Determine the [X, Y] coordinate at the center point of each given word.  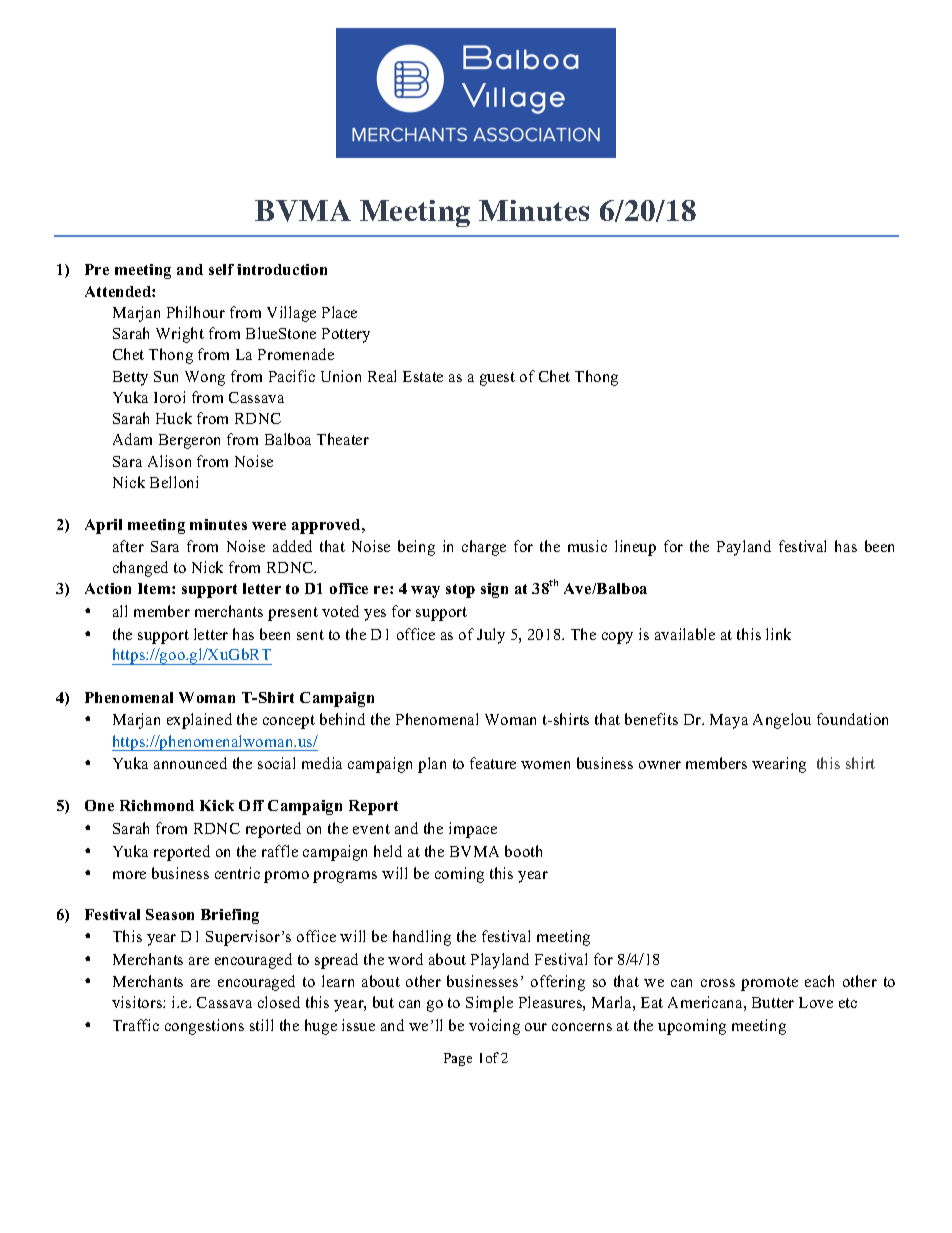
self [221, 269]
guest [497, 379]
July [491, 636]
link [778, 634]
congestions [204, 1027]
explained [199, 721]
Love [816, 1002]
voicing [494, 1027]
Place [339, 312]
